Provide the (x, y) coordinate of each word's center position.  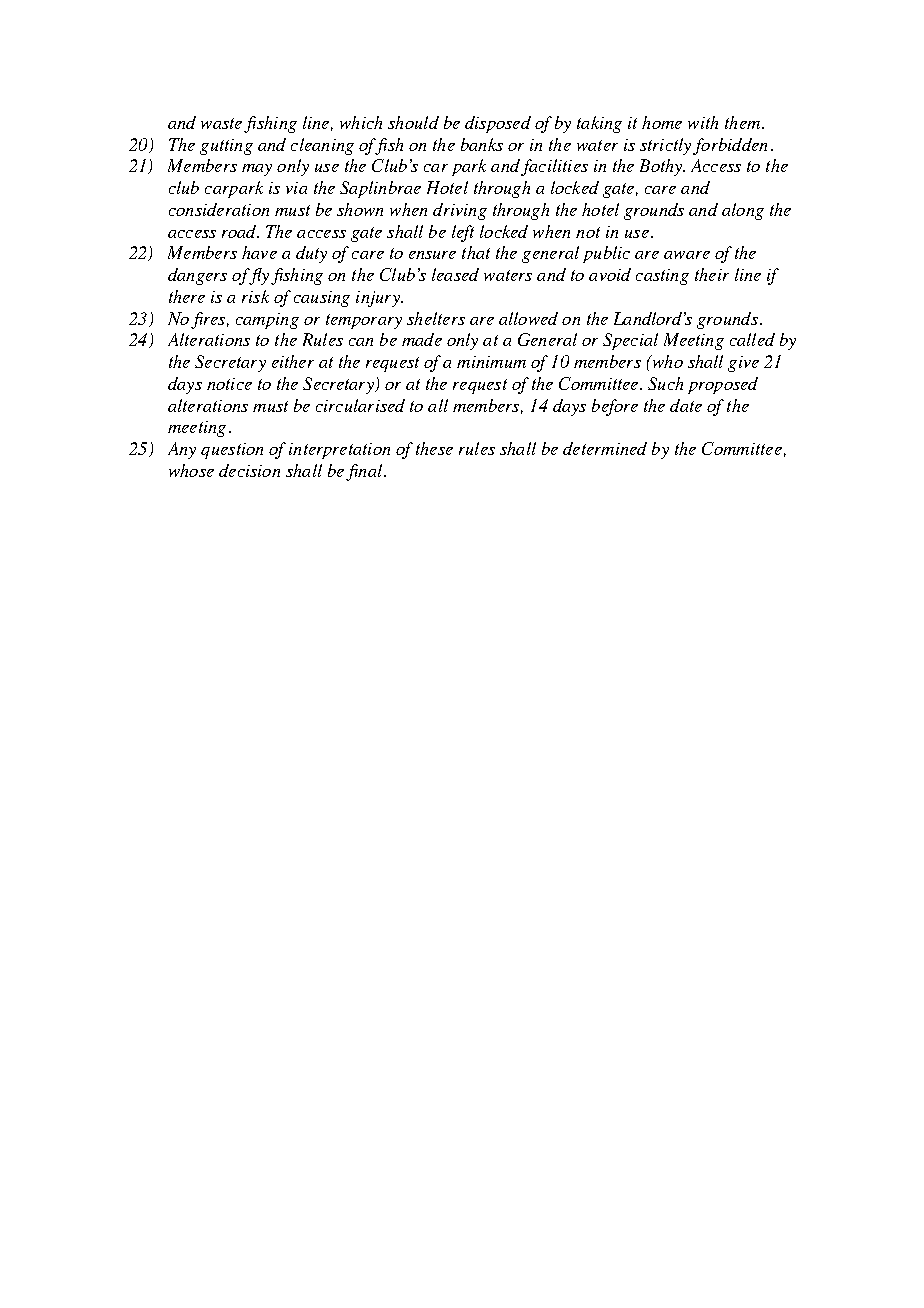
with (703, 122)
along (743, 211)
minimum (491, 362)
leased (455, 274)
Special (630, 341)
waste (221, 123)
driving (460, 211)
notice (229, 384)
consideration (219, 209)
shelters (436, 318)
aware (687, 255)
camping (267, 321)
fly (257, 276)
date (686, 405)
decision (249, 470)
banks (482, 144)
